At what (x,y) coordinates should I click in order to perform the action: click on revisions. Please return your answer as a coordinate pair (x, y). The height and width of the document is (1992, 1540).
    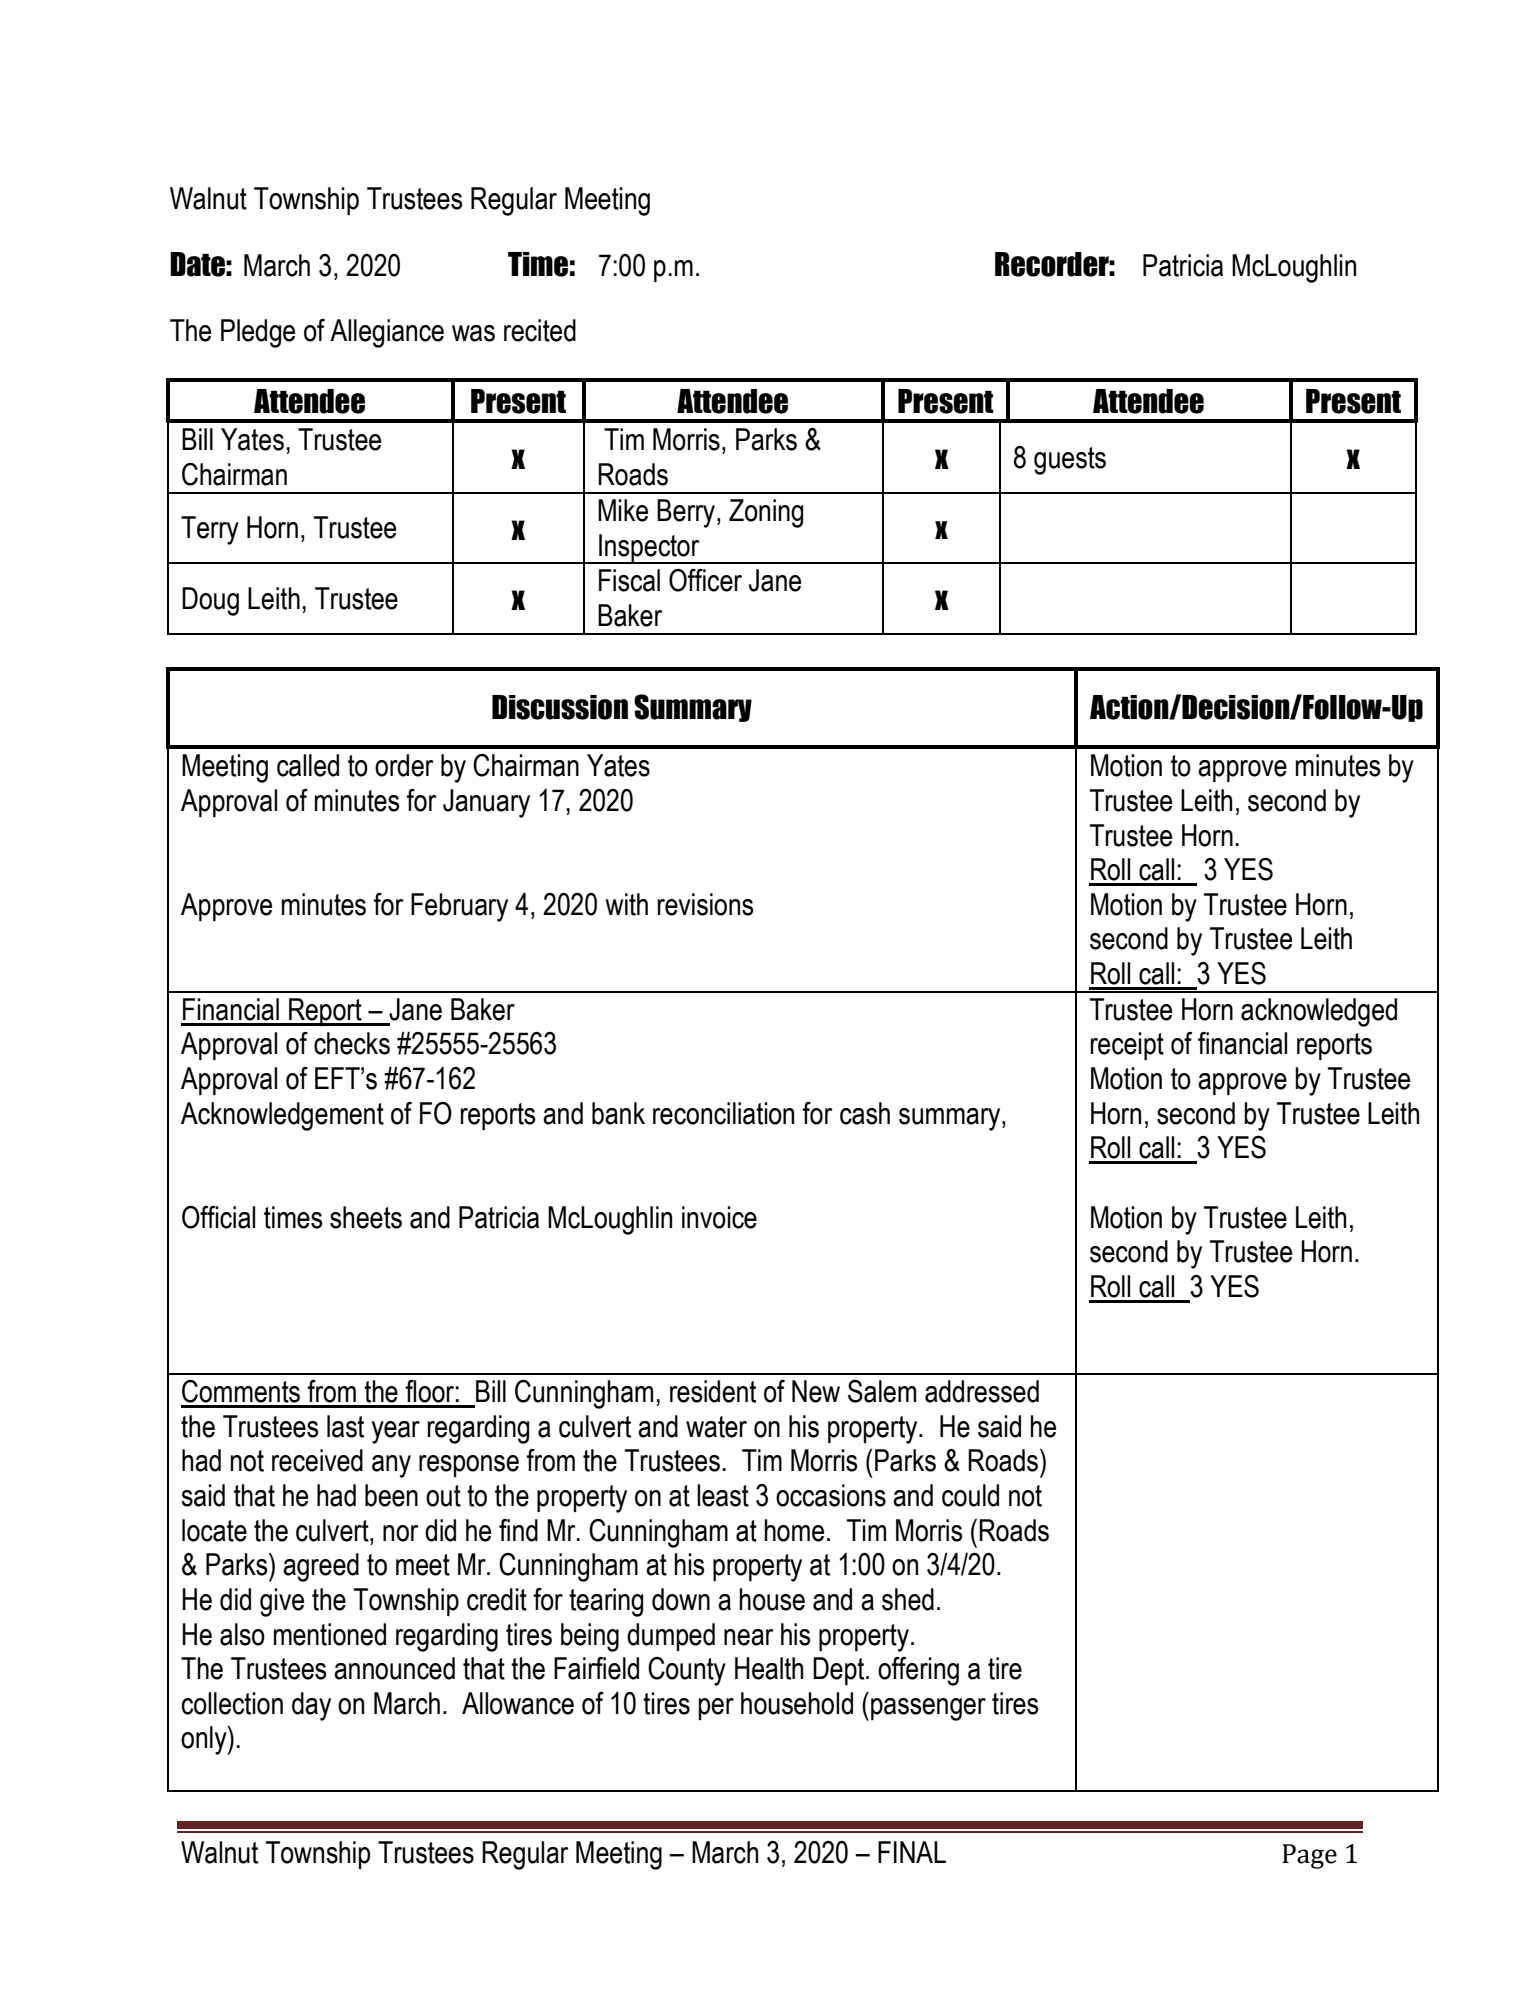
    Looking at the image, I should click on (705, 904).
